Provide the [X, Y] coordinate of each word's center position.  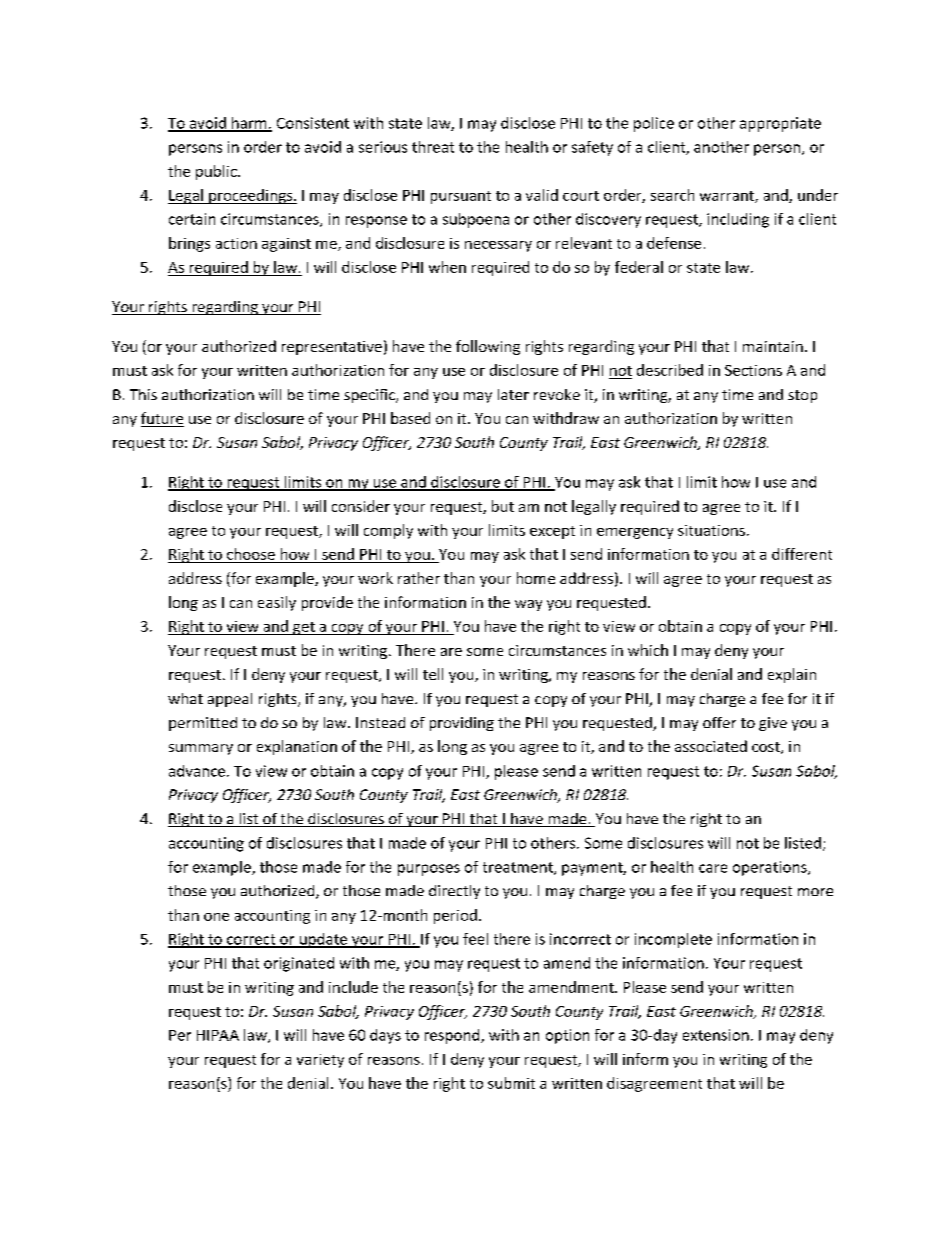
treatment [519, 868]
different [802, 554]
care [713, 868]
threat [433, 147]
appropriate [780, 124]
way [528, 605]
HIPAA [218, 1035]
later [513, 394]
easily [277, 603]
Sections [753, 370]
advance [197, 771]
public [217, 172]
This [143, 394]
